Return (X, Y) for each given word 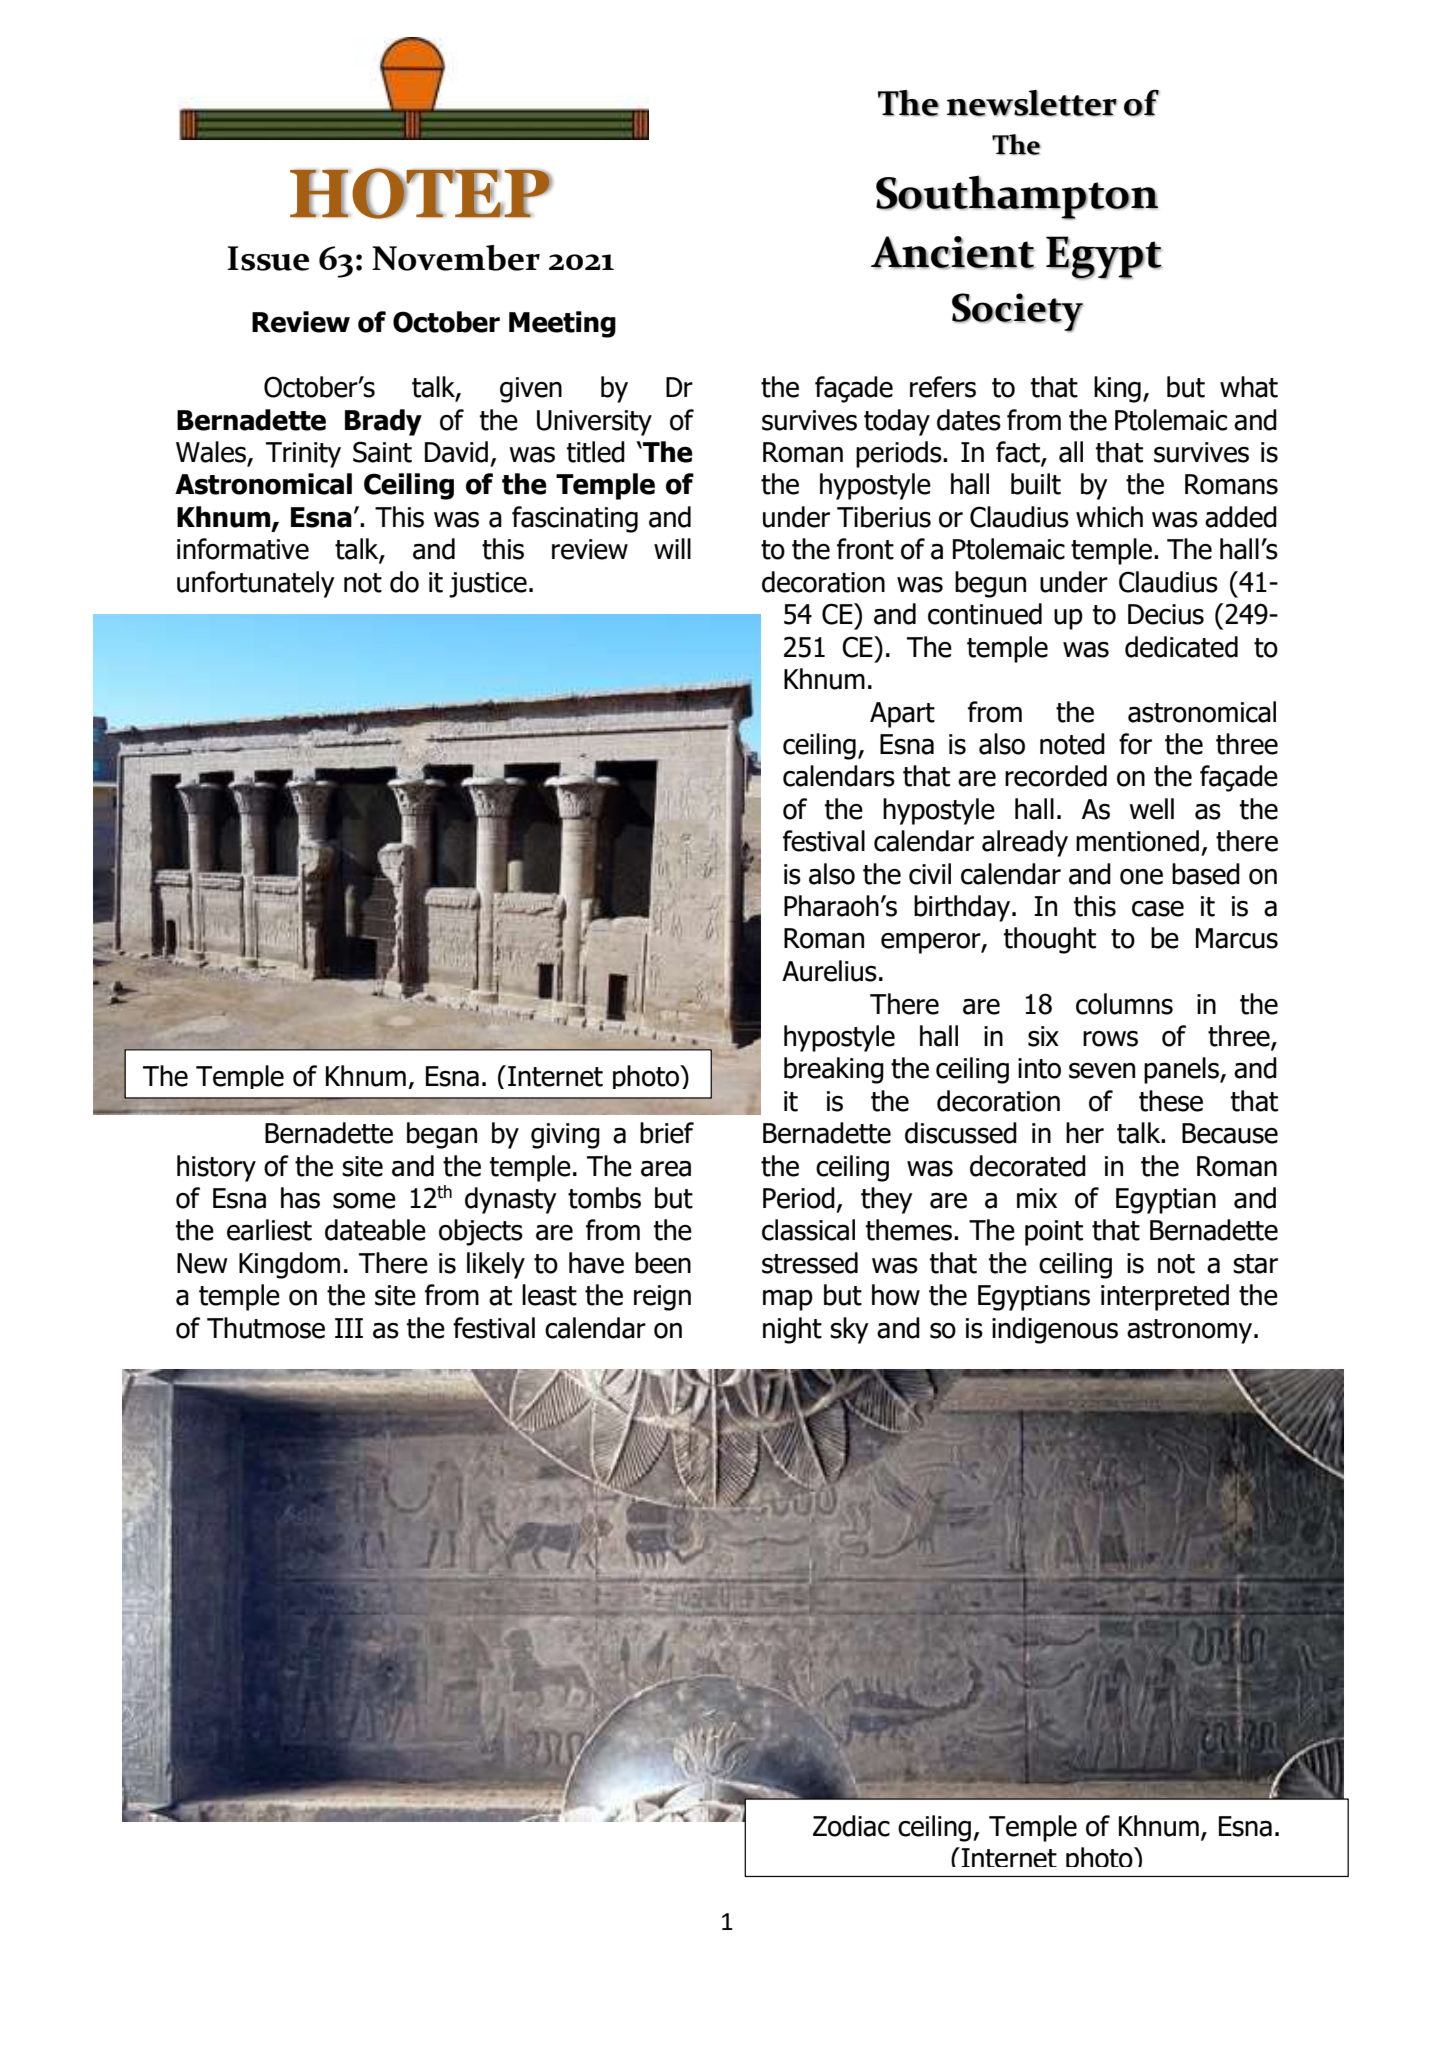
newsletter (1032, 103)
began (442, 1135)
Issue (268, 258)
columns (1124, 1004)
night (792, 1330)
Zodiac (851, 1826)
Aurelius (829, 971)
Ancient (953, 252)
